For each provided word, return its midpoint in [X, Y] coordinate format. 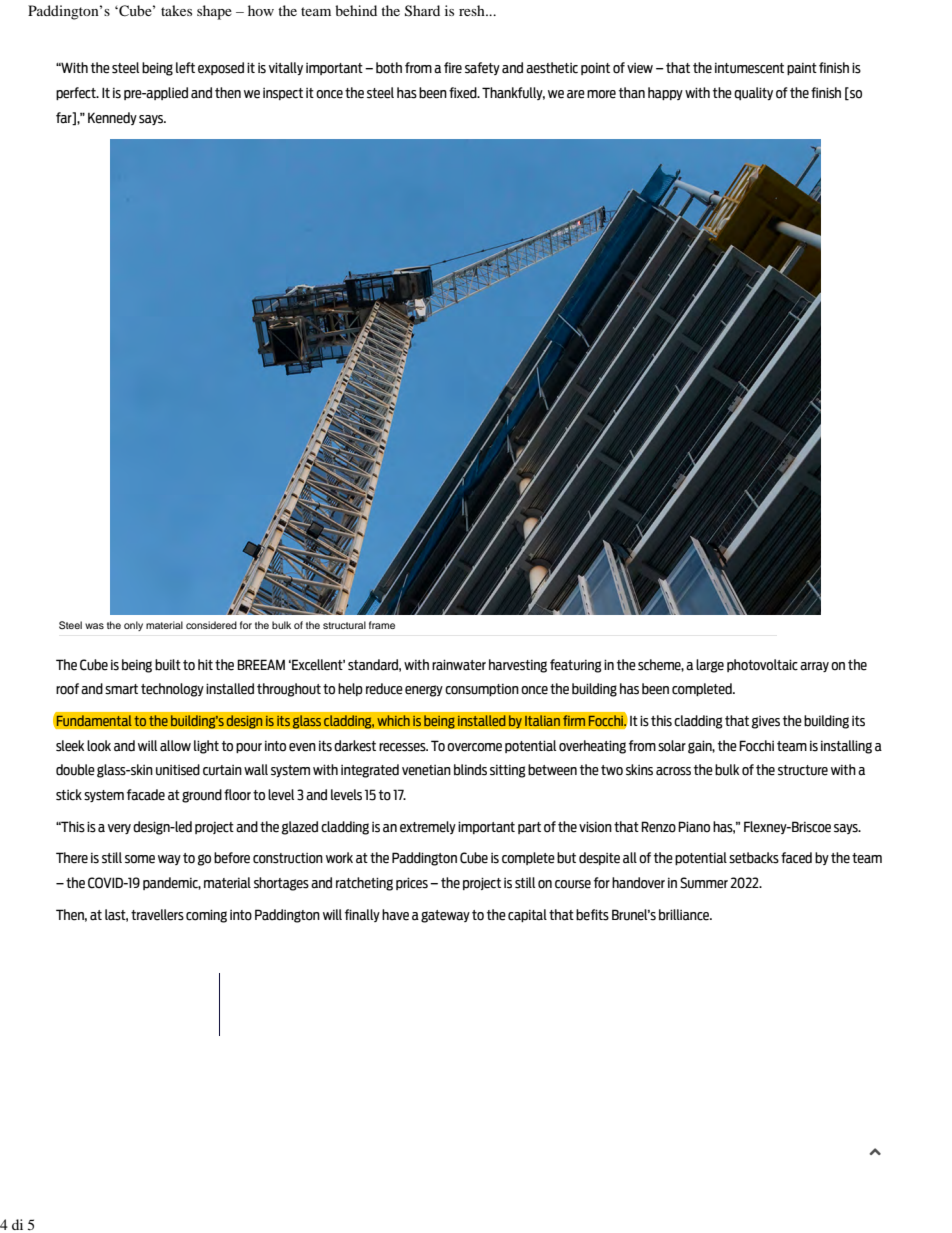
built [168, 665]
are [576, 94]
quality [753, 93]
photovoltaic [762, 665]
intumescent [749, 68]
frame [382, 625]
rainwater [459, 665]
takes [176, 10]
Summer [704, 883]
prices [412, 883]
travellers [157, 915]
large [710, 666]
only [133, 626]
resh [473, 10]
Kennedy [112, 118]
